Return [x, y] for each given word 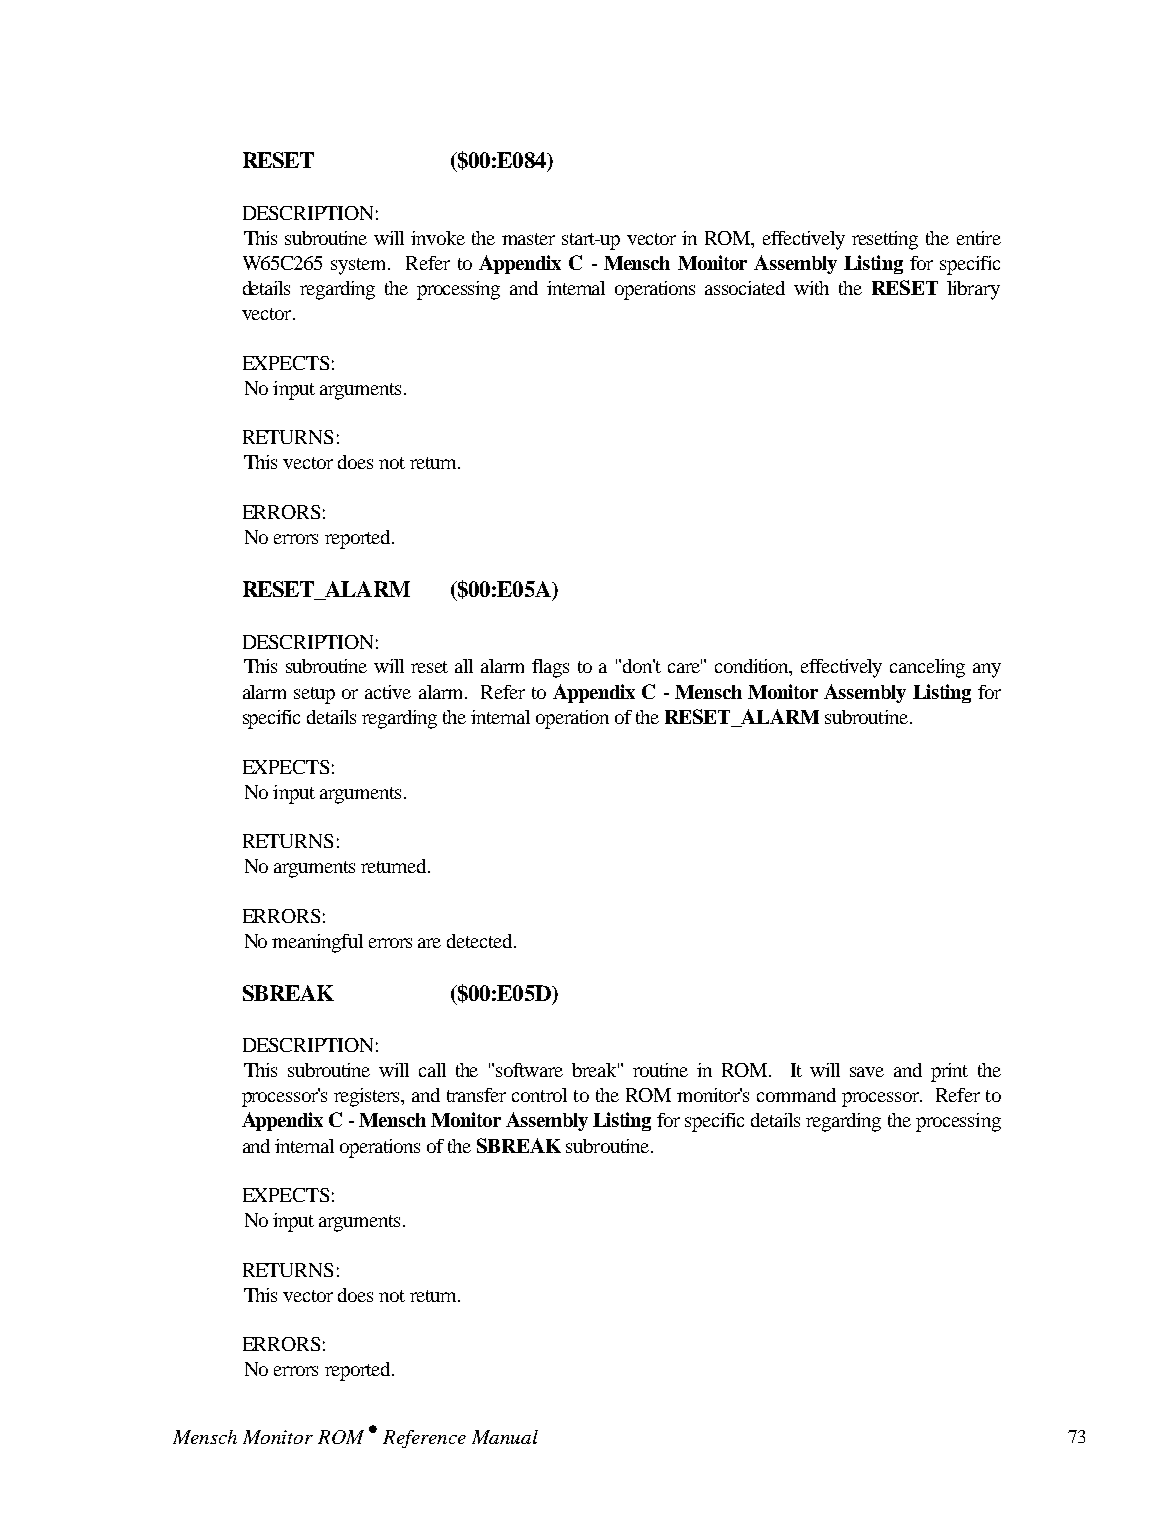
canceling [927, 668]
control [539, 1095]
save [867, 1072]
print [949, 1072]
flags [550, 668]
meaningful [317, 943]
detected [481, 941]
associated [745, 288]
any [987, 670]
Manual [505, 1437]
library [973, 290]
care [685, 667]
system [360, 266]
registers [368, 1097]
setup [314, 695]
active [388, 692]
